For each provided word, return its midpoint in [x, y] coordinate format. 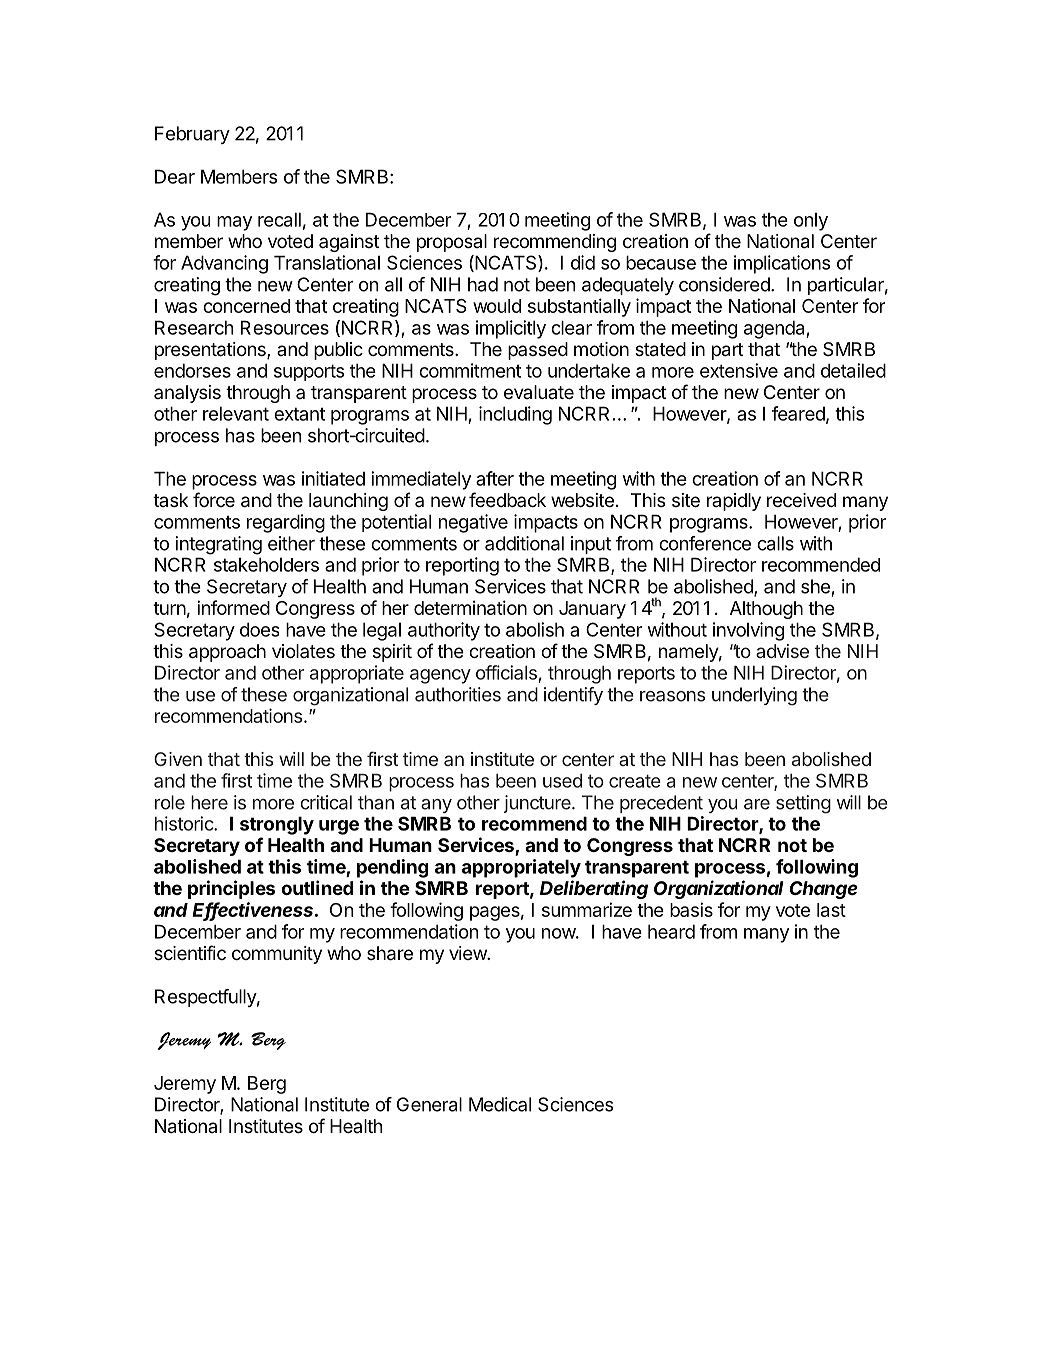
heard [671, 931]
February [192, 135]
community [277, 955]
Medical [500, 1104]
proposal [452, 243]
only [811, 222]
